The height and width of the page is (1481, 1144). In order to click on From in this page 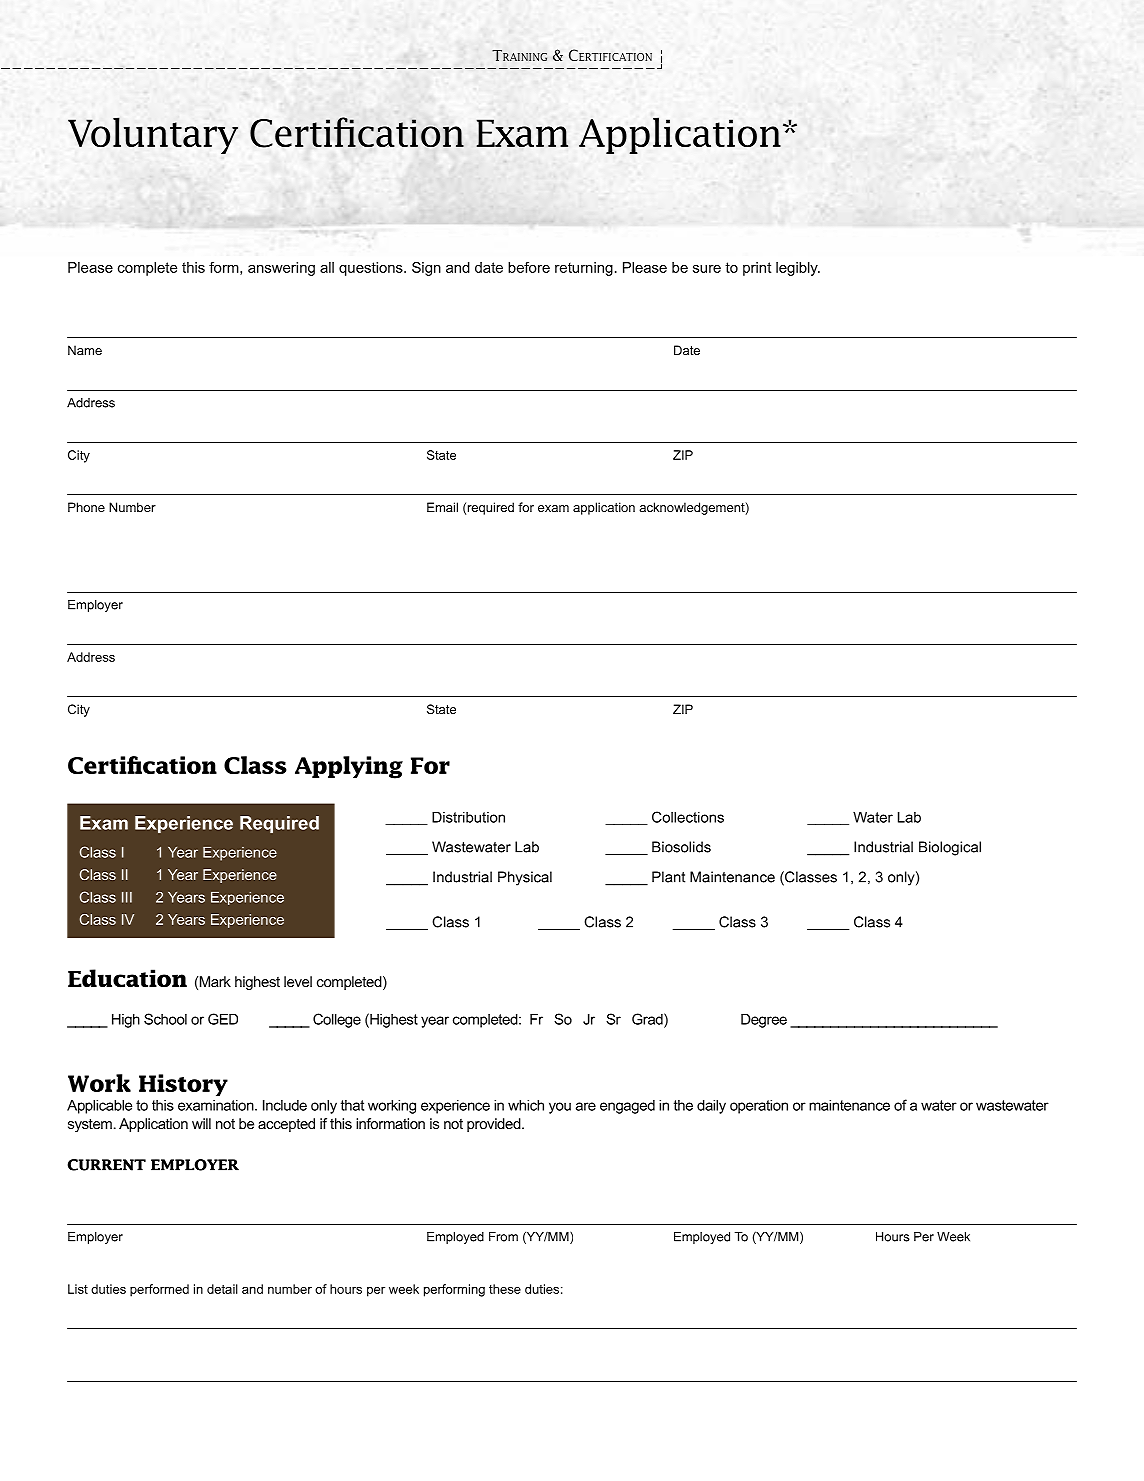, I will do `click(503, 1237)`.
